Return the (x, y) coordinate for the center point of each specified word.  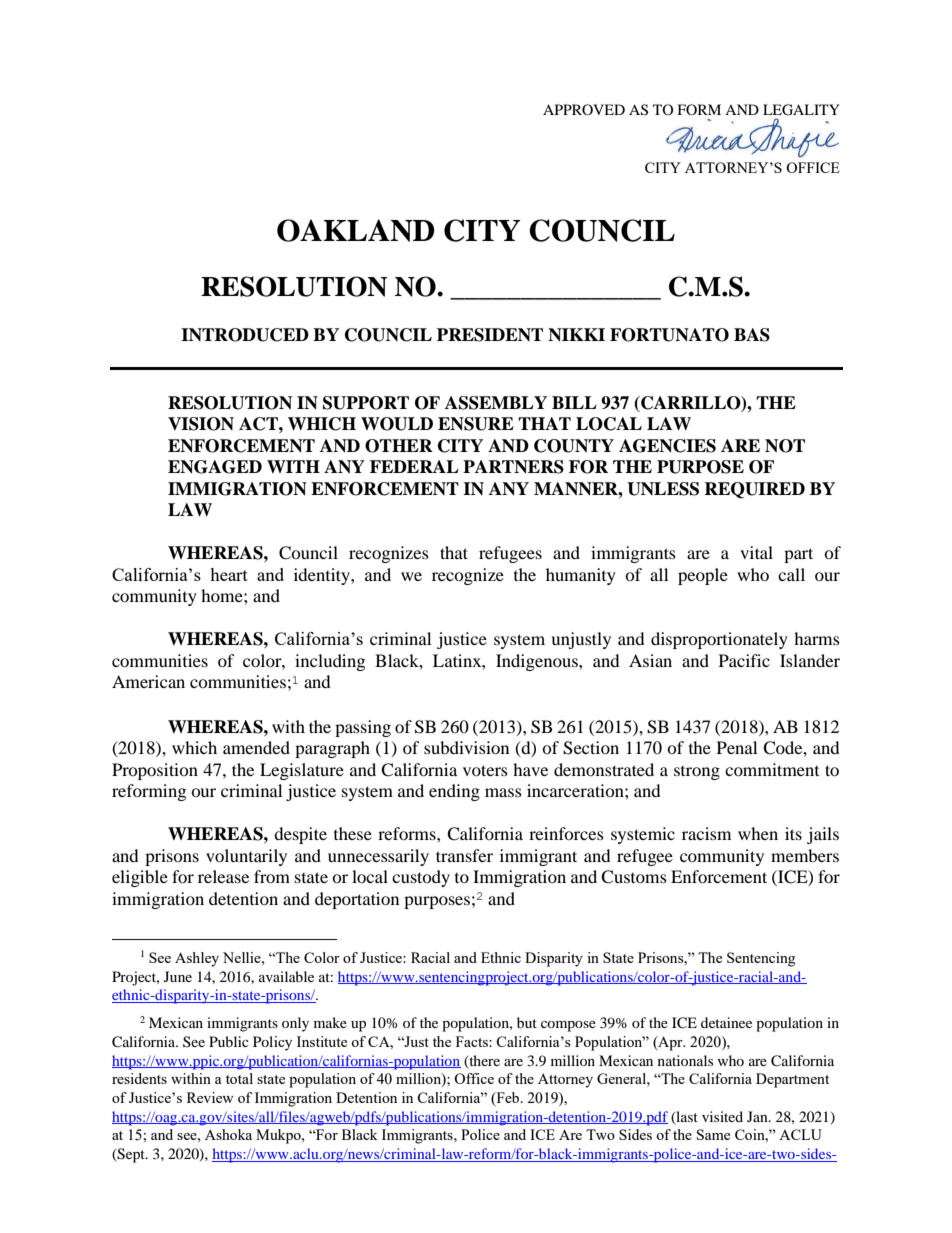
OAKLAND (356, 230)
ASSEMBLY (496, 403)
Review (210, 1097)
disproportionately (719, 640)
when (758, 833)
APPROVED (584, 109)
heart (229, 574)
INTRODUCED (245, 335)
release (223, 876)
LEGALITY (801, 110)
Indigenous (538, 662)
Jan (758, 1116)
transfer (464, 855)
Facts (473, 1041)
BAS (752, 335)
